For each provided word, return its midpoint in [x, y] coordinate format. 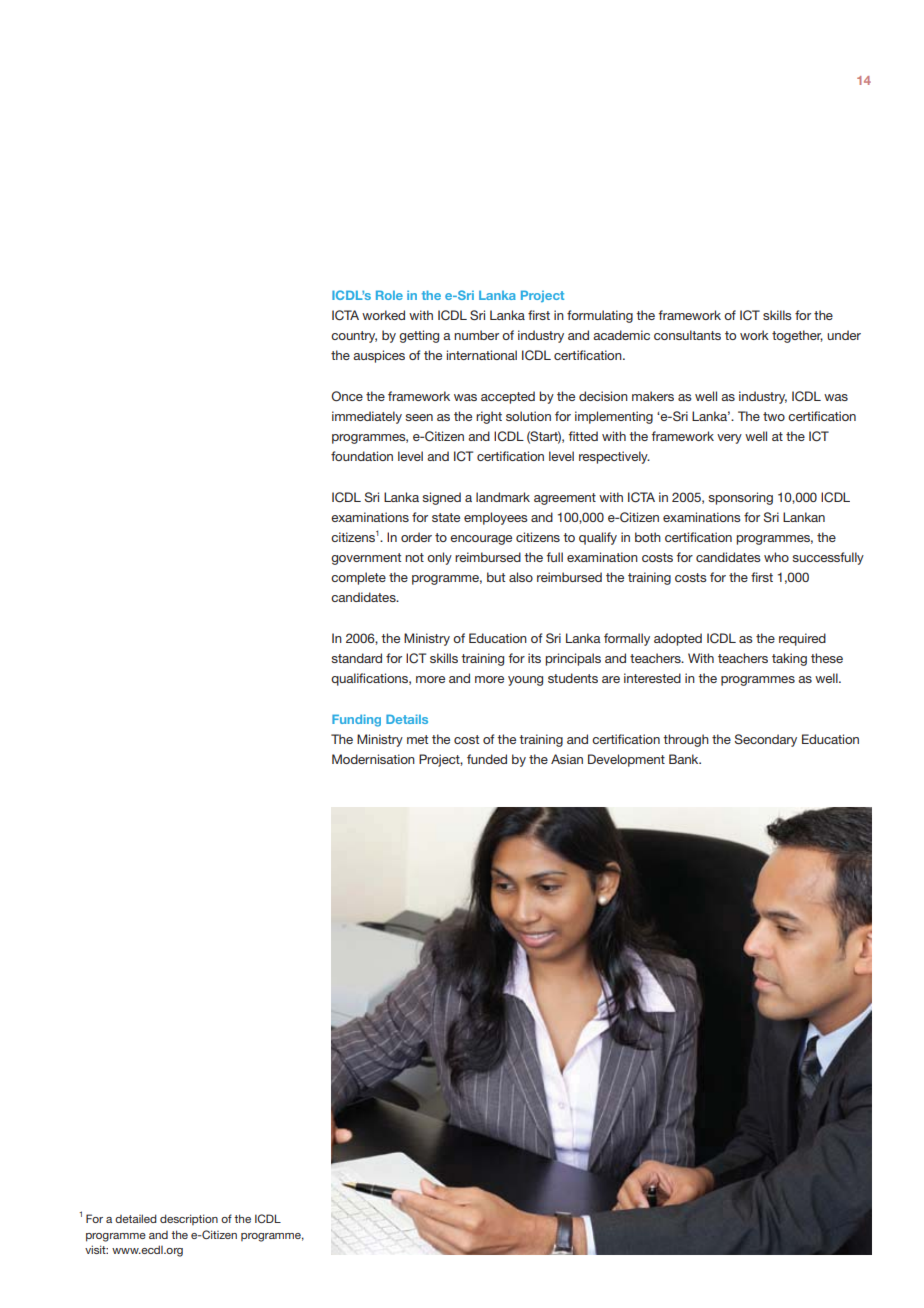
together [797, 336]
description [189, 1219]
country [354, 337]
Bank [685, 759]
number [476, 335]
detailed [136, 1218]
